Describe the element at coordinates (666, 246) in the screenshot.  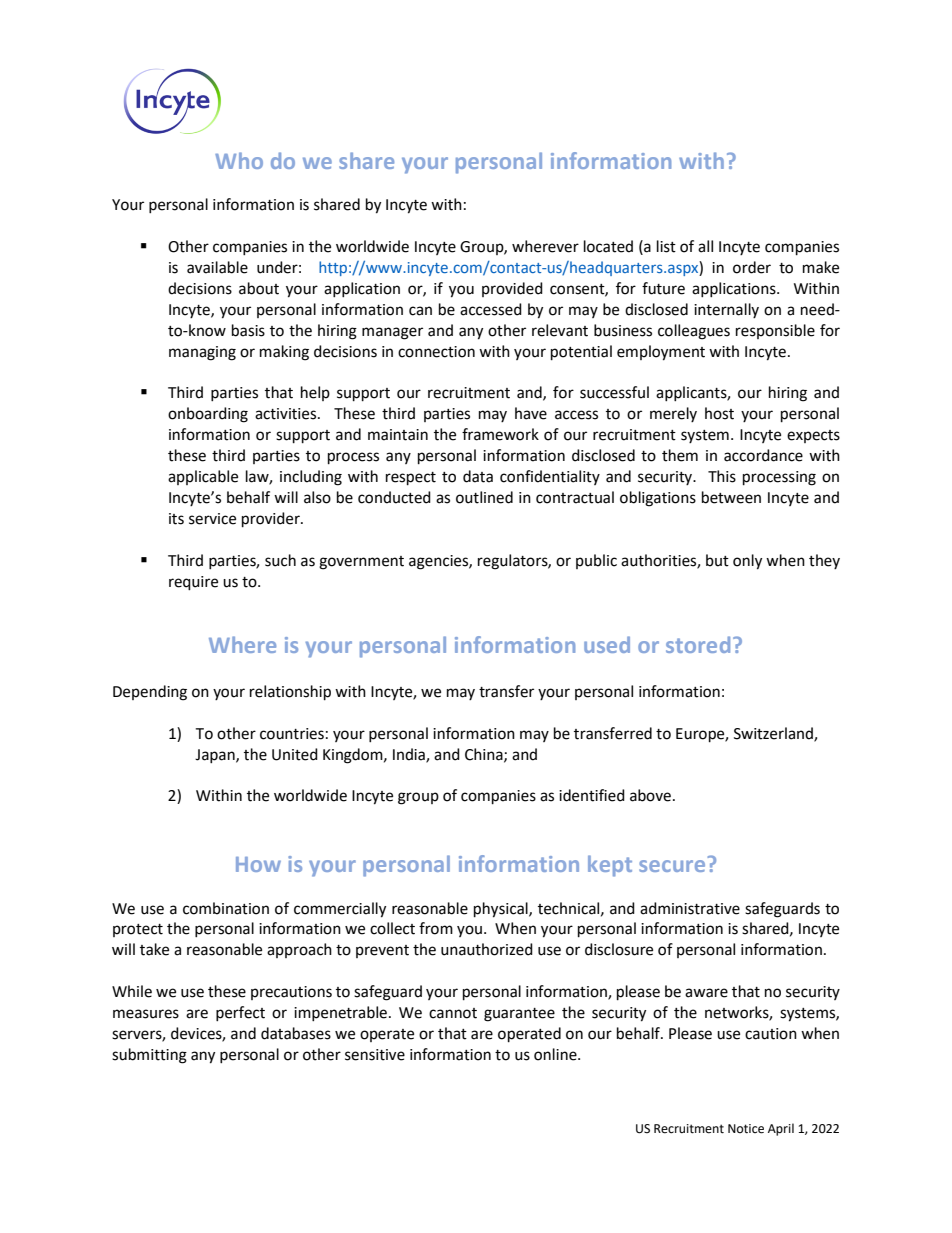
I see `list` at that location.
